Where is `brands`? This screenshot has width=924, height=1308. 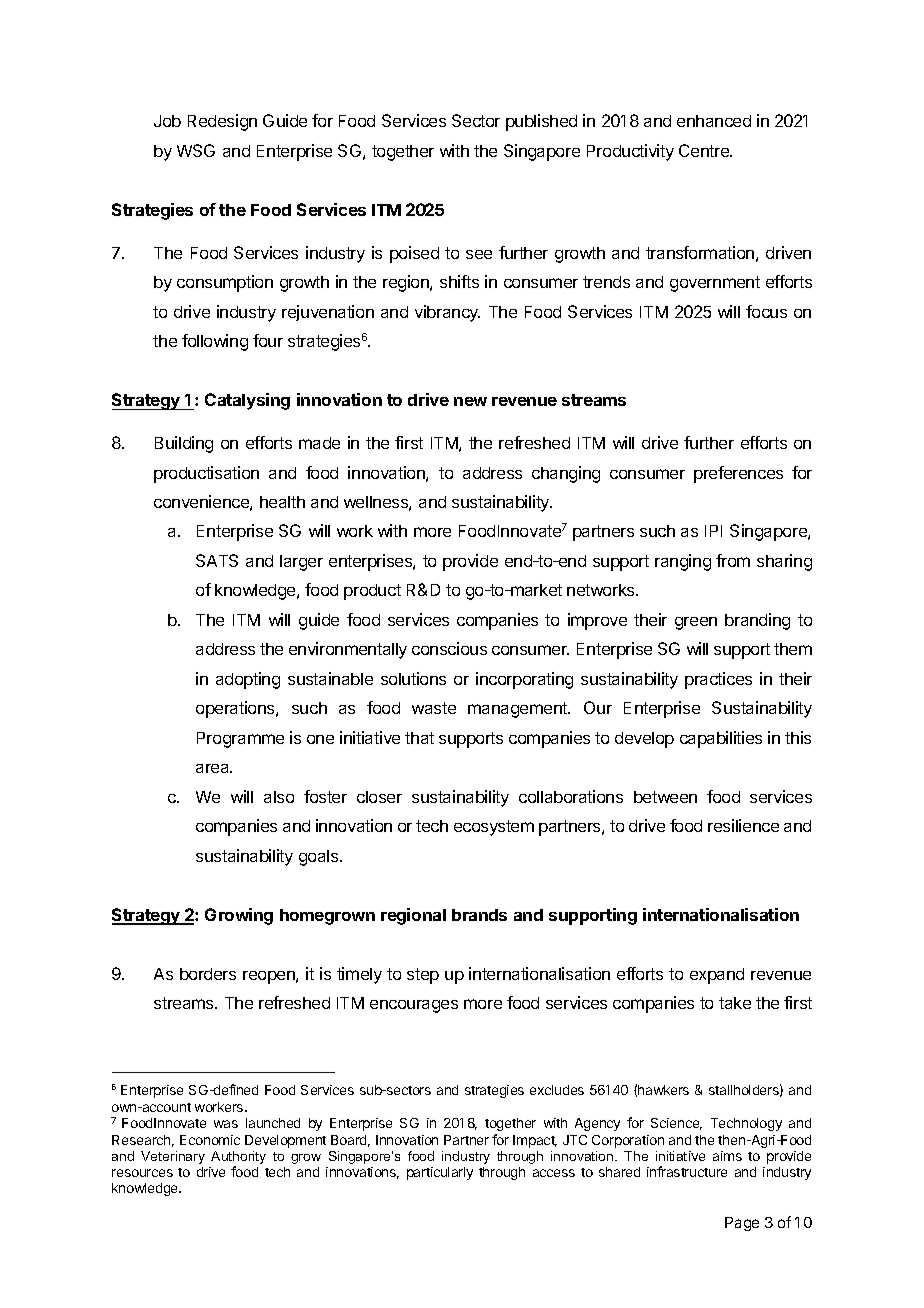
brands is located at coordinates (479, 915).
